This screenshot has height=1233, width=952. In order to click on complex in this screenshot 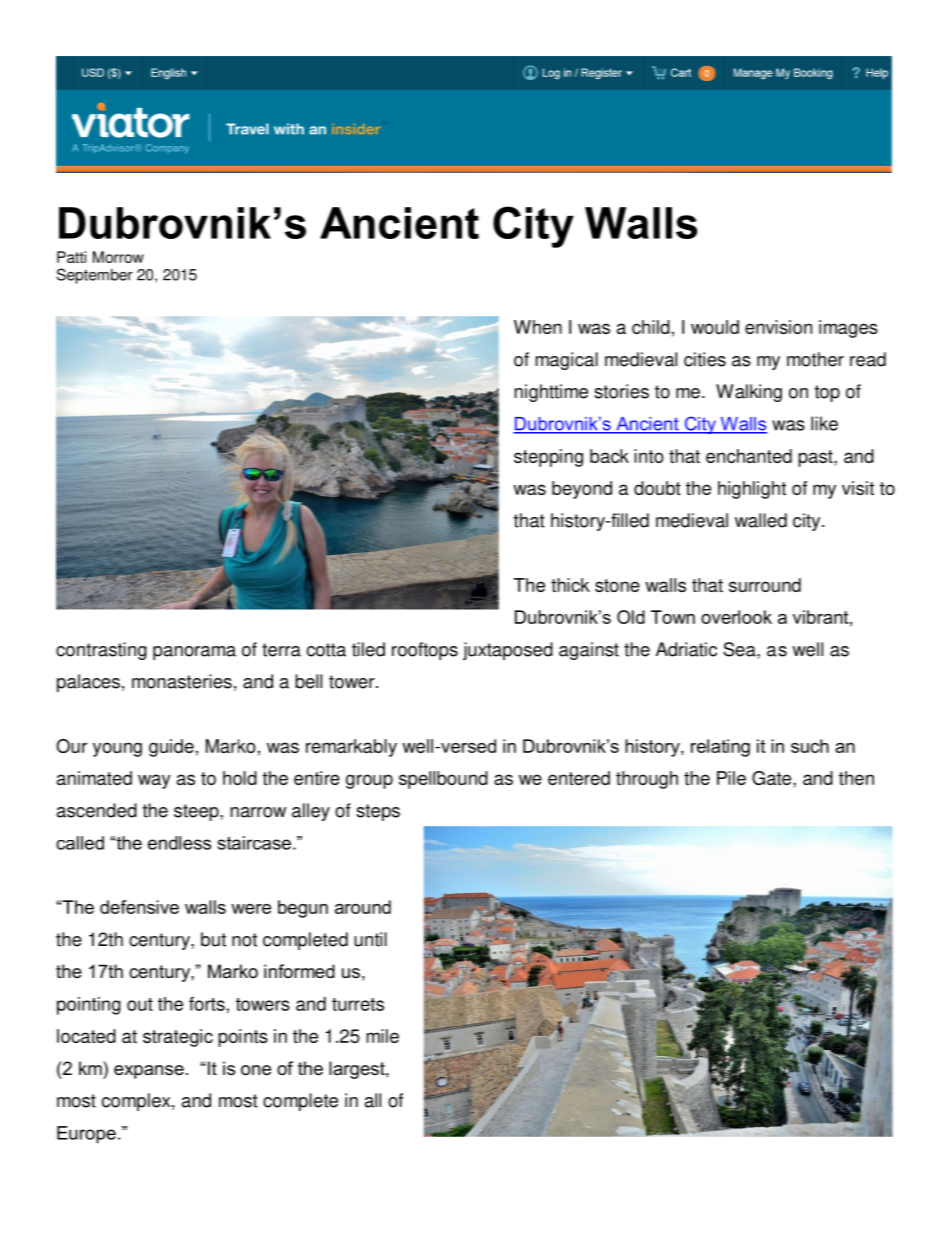, I will do `click(137, 1102)`.
